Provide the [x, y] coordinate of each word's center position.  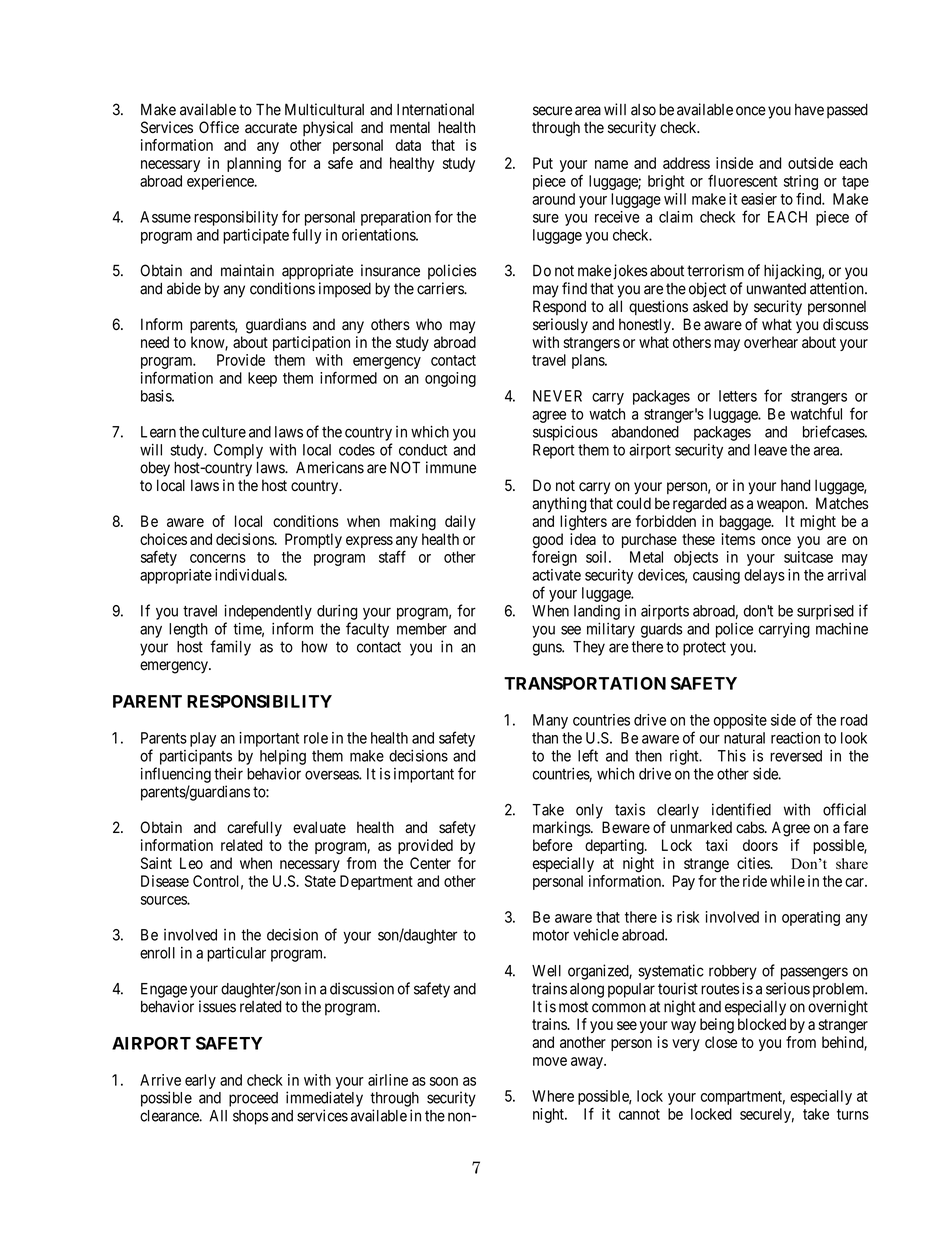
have [809, 110]
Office [219, 127]
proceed [253, 1099]
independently [268, 612]
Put [543, 163]
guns [548, 649]
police [734, 630]
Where [553, 1096]
